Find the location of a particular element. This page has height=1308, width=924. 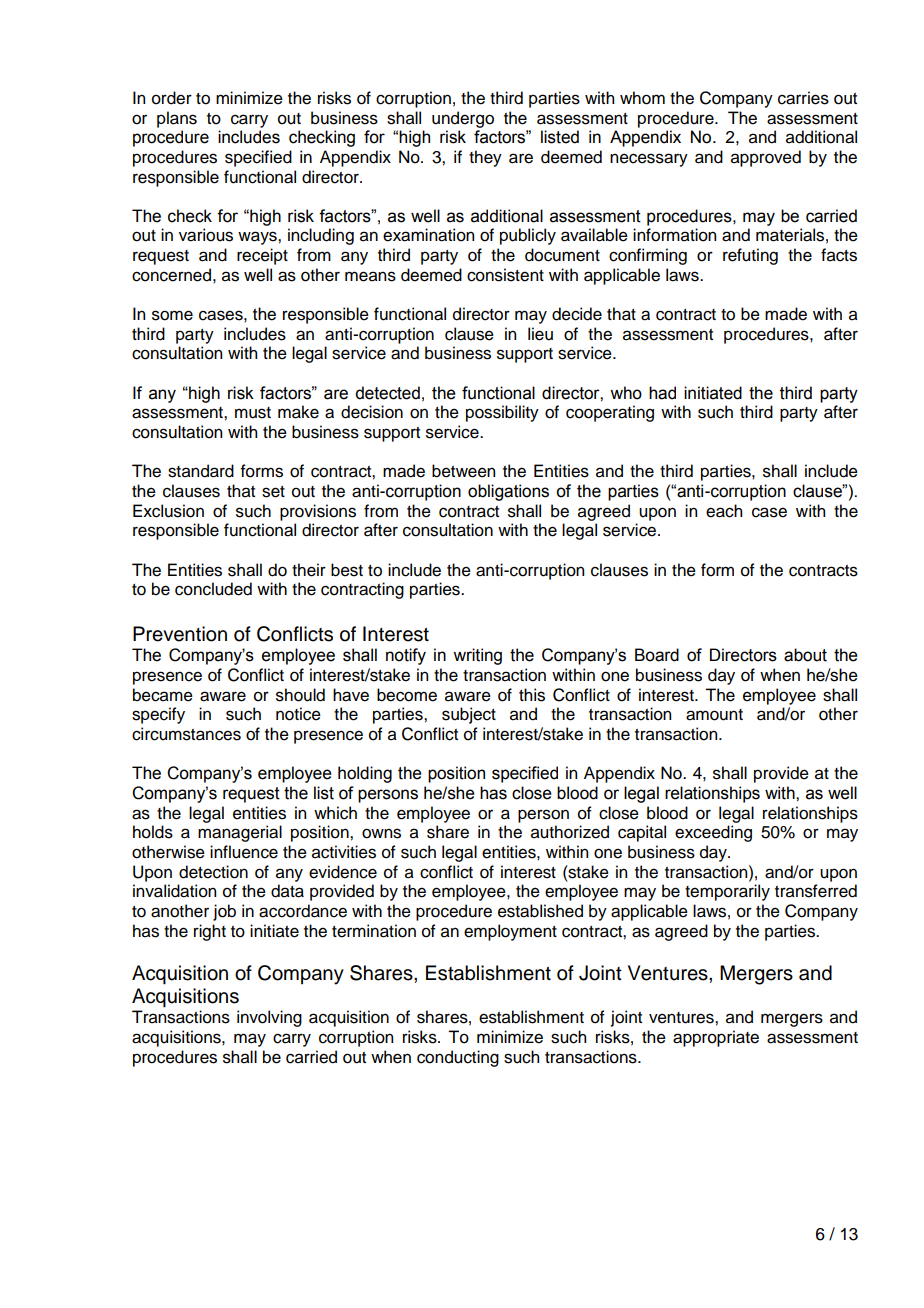

approved is located at coordinates (766, 158).
